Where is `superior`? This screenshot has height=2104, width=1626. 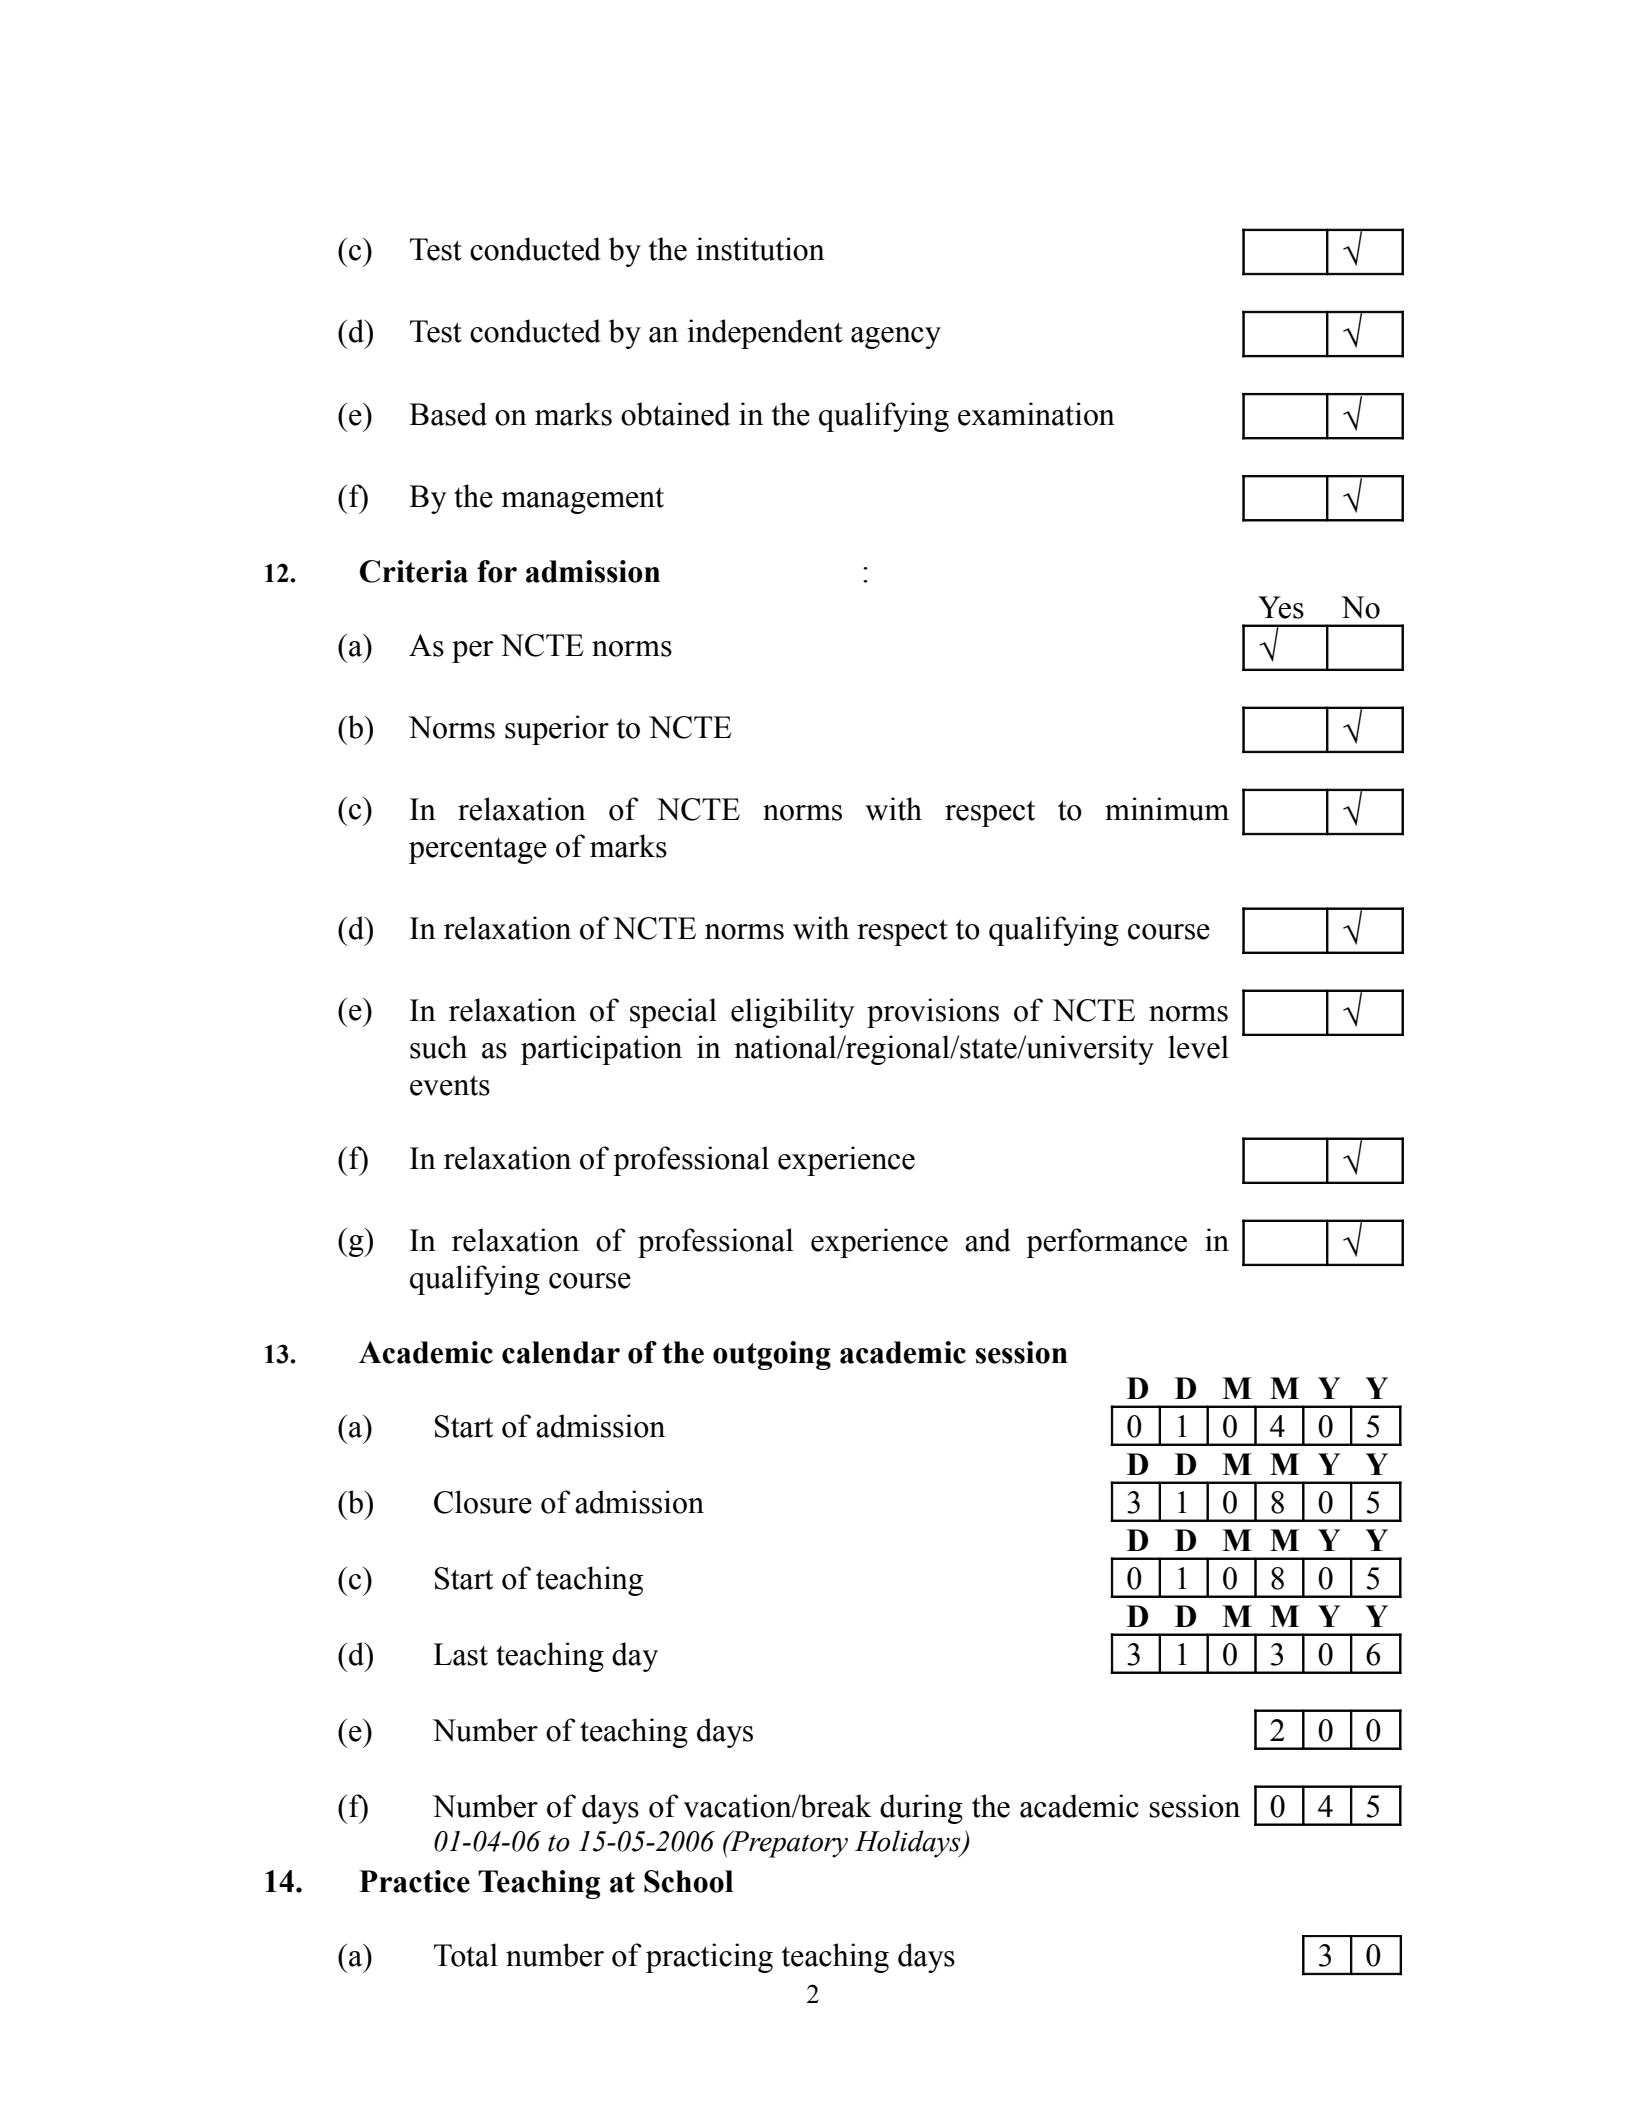 superior is located at coordinates (557, 730).
